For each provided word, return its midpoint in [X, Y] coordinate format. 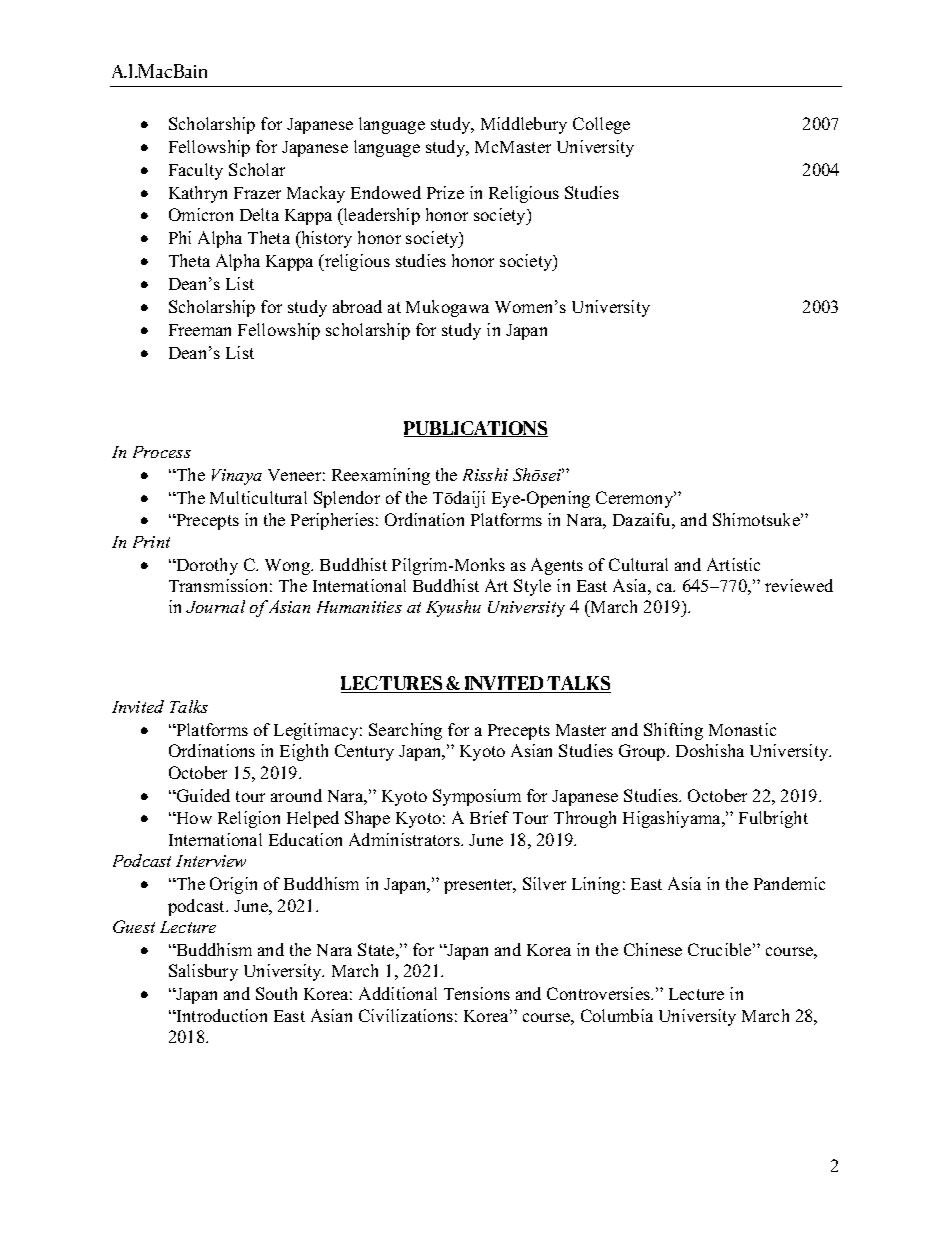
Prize [445, 192]
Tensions [477, 993]
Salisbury [203, 972]
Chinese [653, 949]
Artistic [733, 564]
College [601, 125]
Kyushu [453, 608]
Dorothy [206, 566]
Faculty [196, 171]
